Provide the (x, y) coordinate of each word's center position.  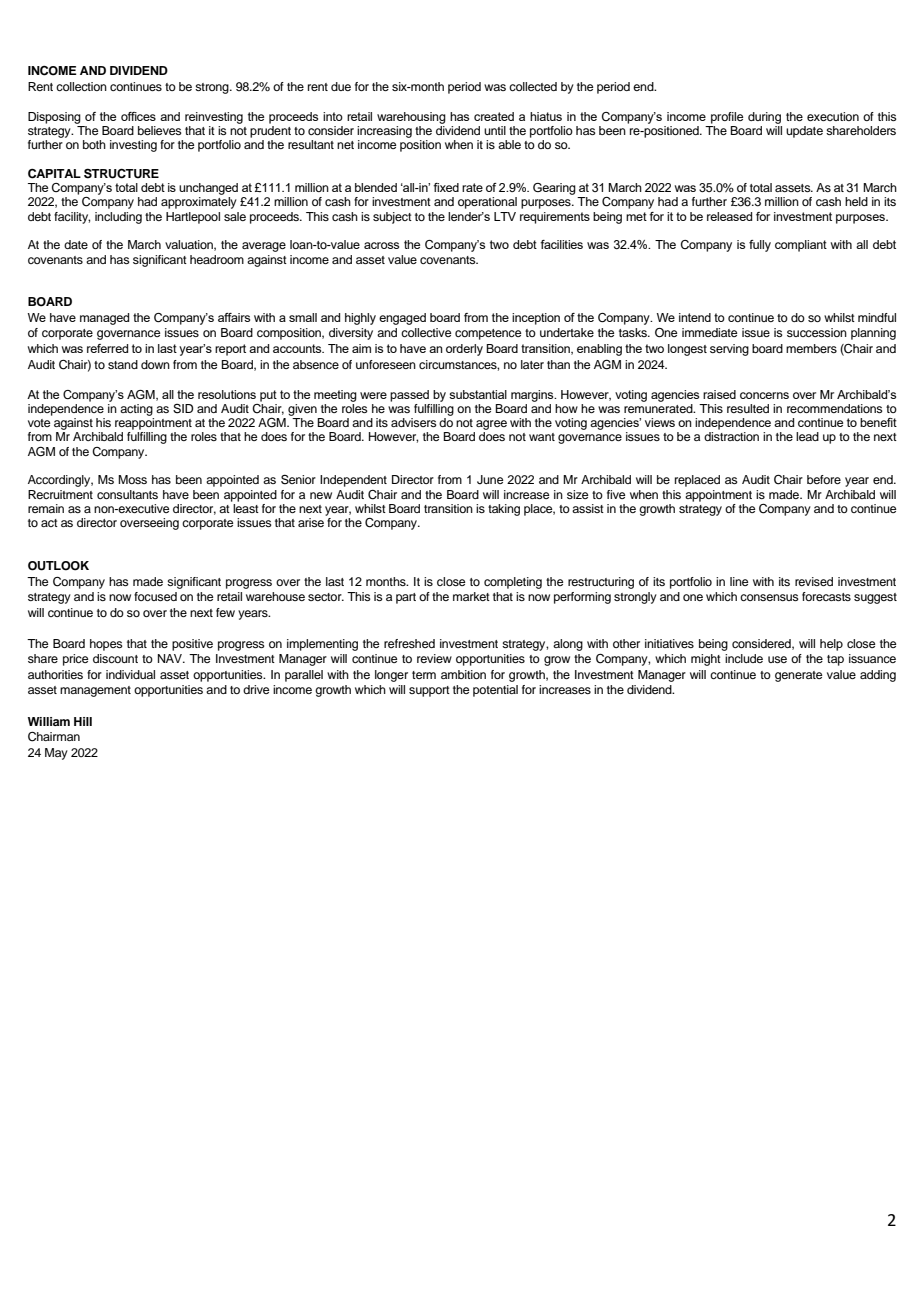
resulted (748, 408)
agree (491, 425)
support (429, 691)
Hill (83, 721)
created (494, 116)
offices (138, 116)
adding (878, 676)
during (764, 118)
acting (136, 410)
